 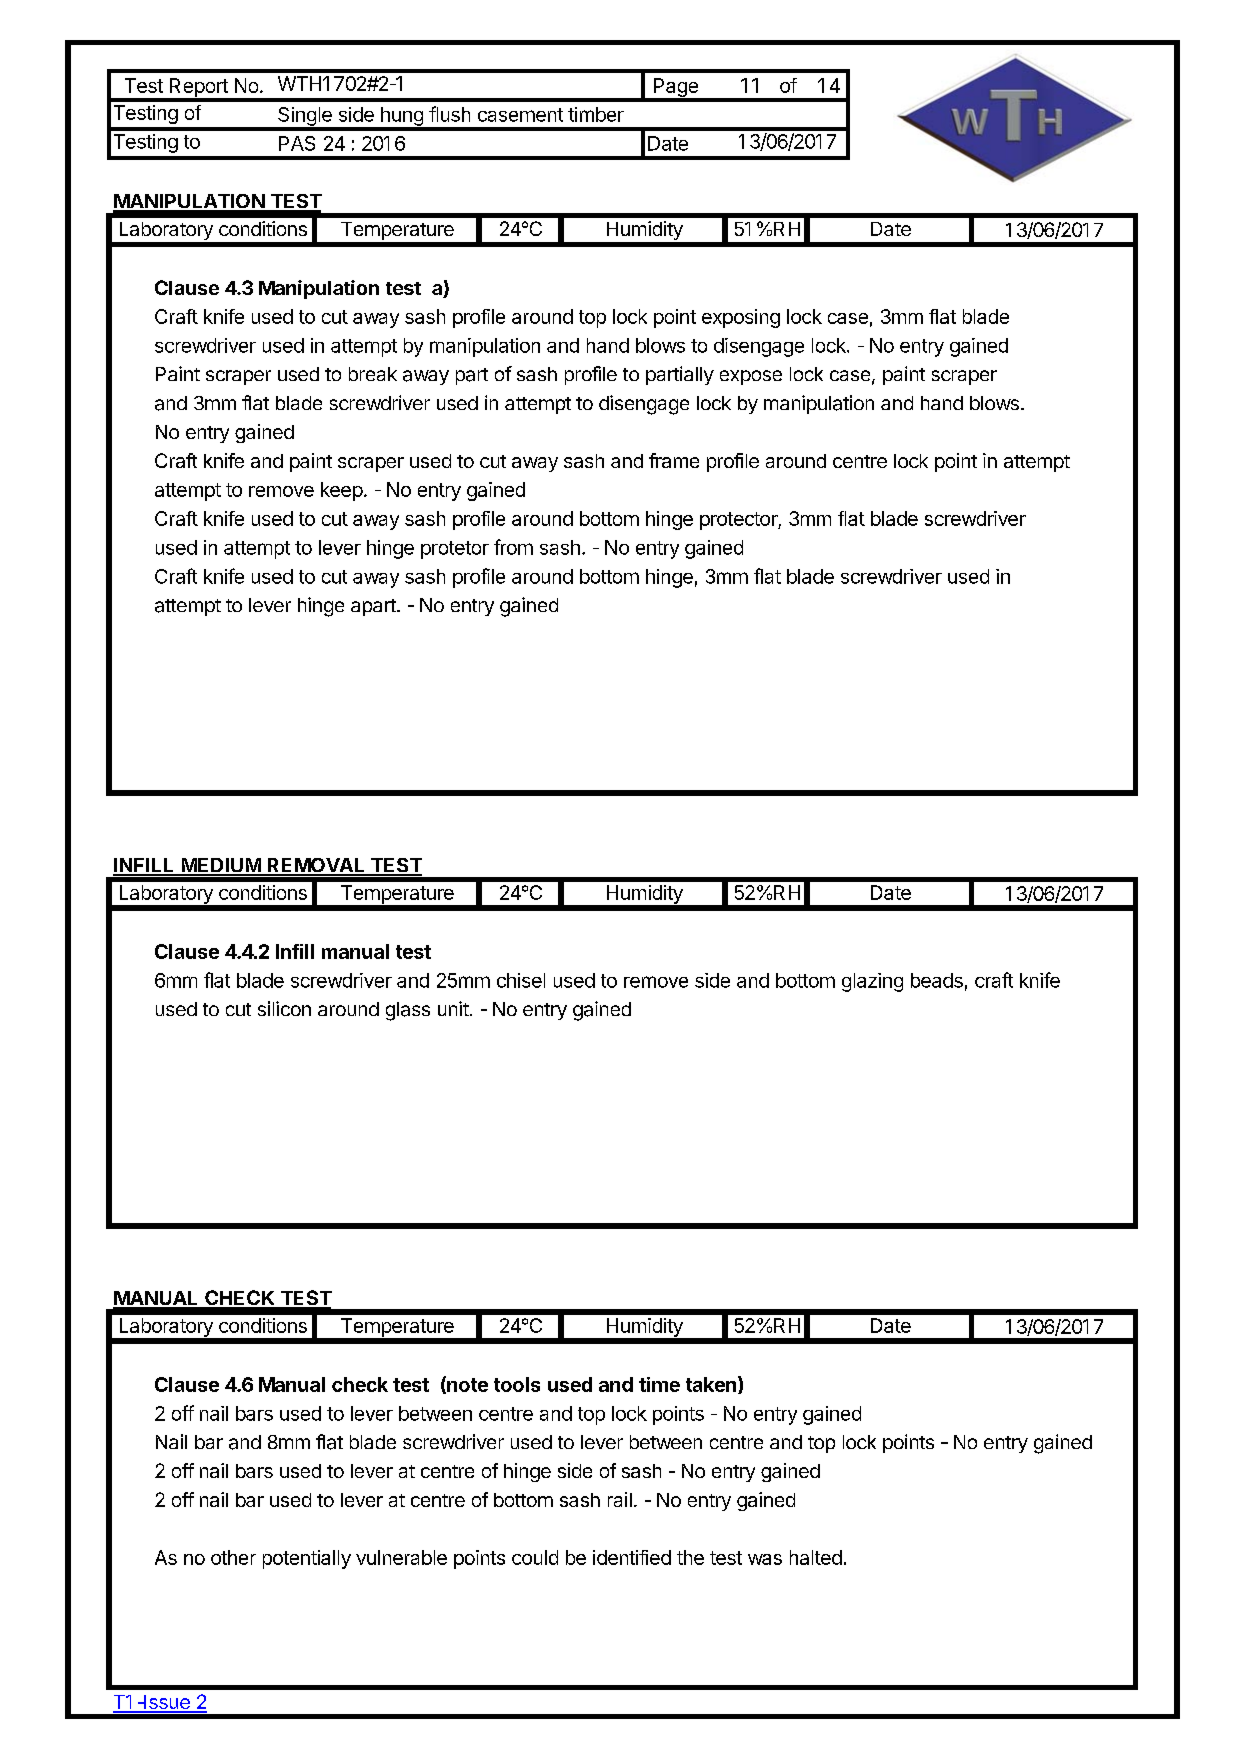 What do you see at coordinates (453, 1008) in the screenshot?
I see `unit` at bounding box center [453, 1008].
